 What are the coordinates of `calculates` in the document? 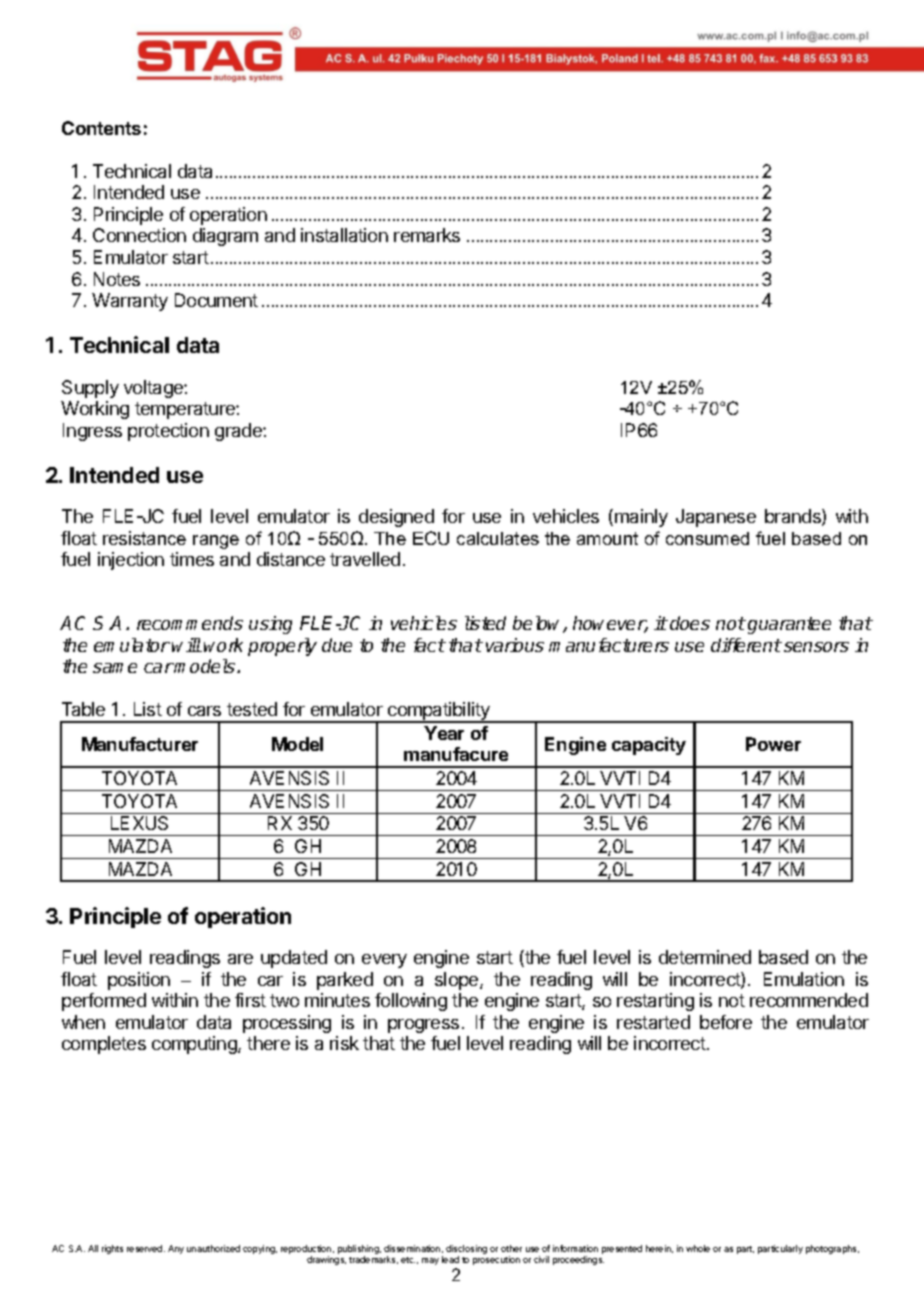 It's located at (498, 538).
